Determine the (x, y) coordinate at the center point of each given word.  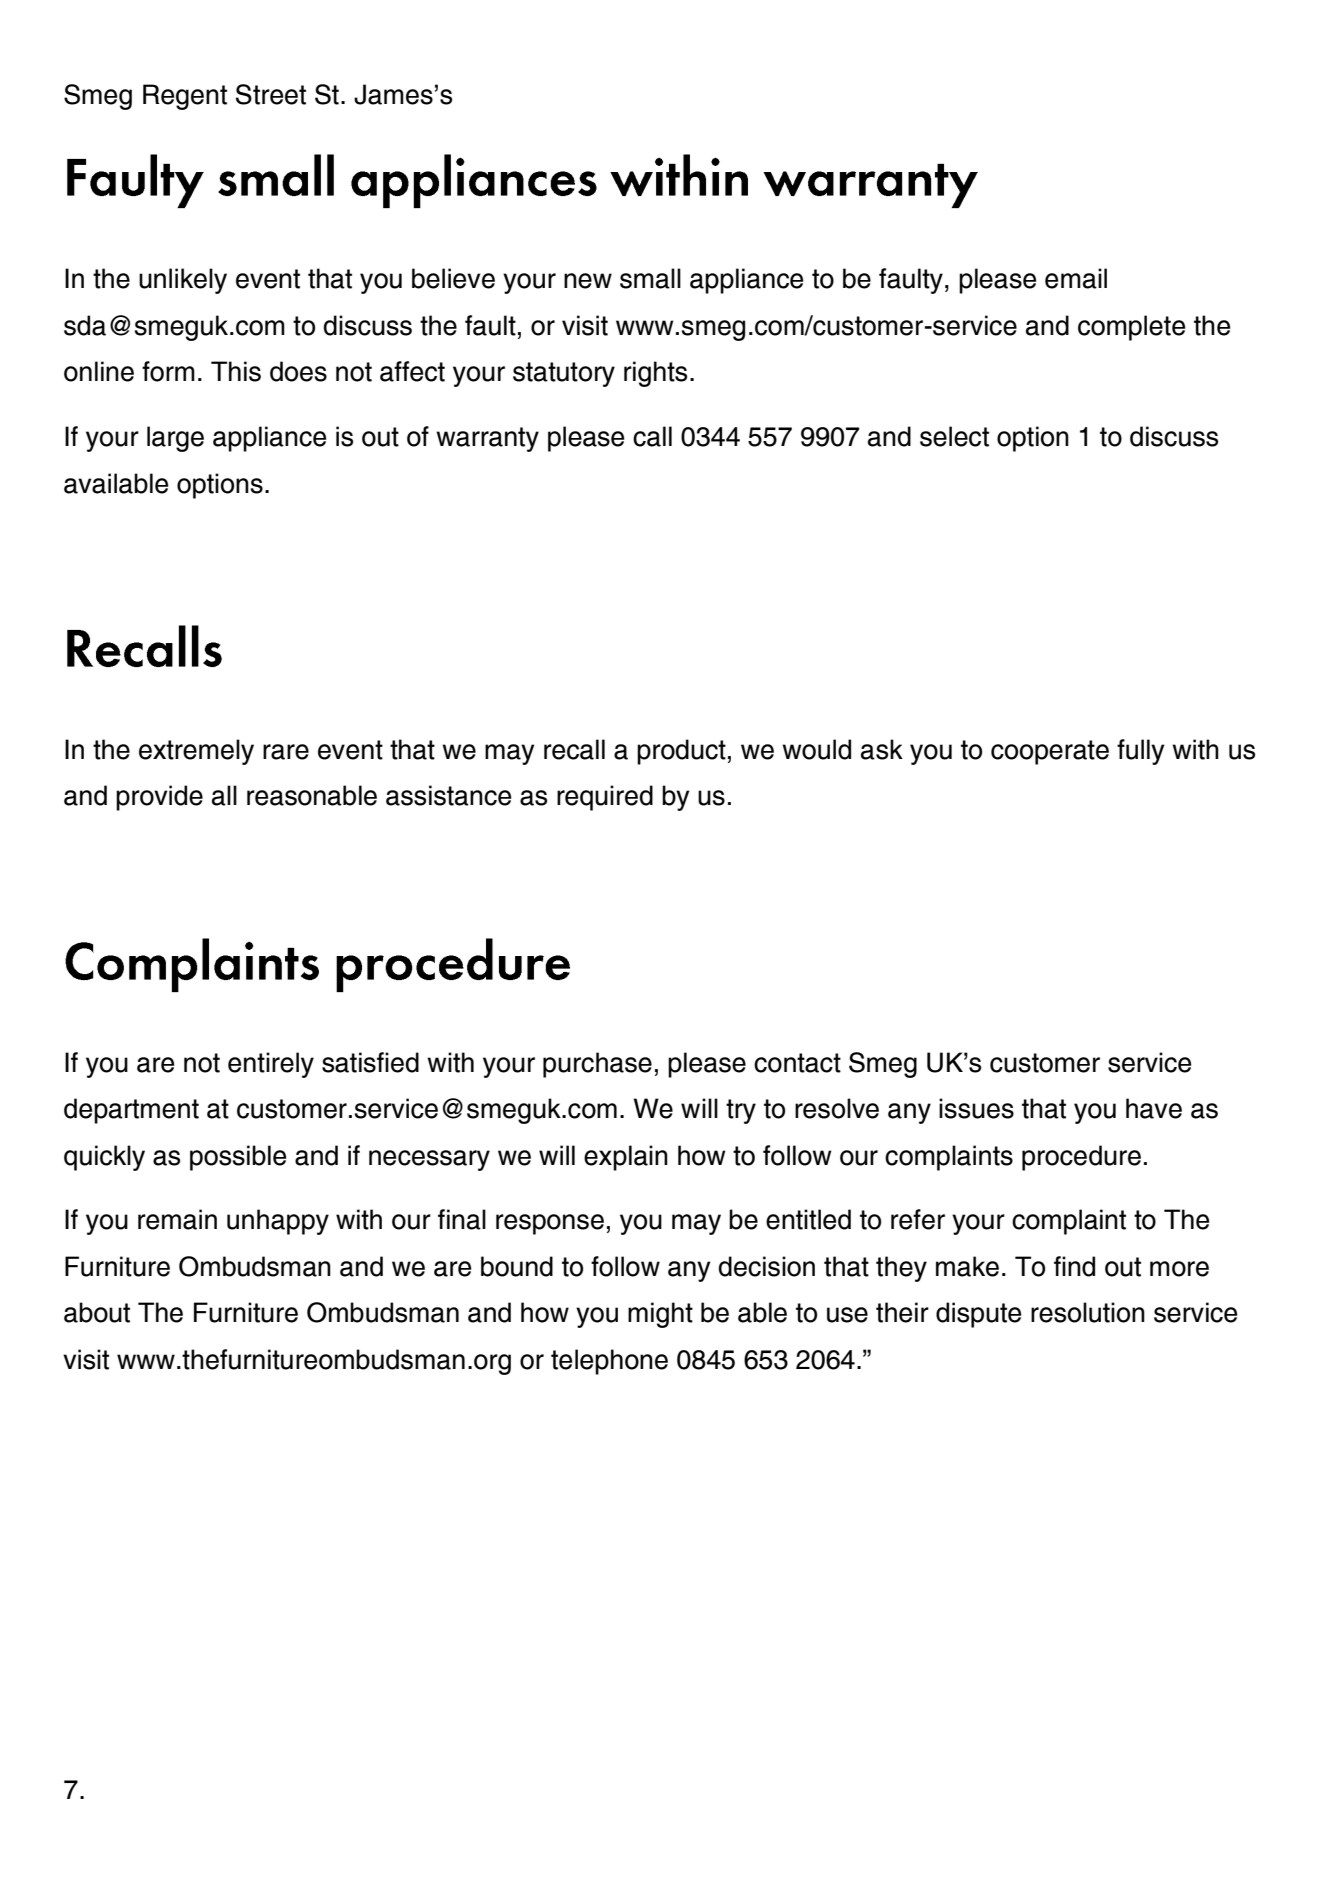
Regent (185, 97)
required (605, 798)
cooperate (1050, 752)
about (97, 1312)
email (1076, 278)
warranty (487, 439)
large (175, 439)
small (650, 278)
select (954, 436)
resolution (1088, 1312)
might (660, 1315)
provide (159, 798)
